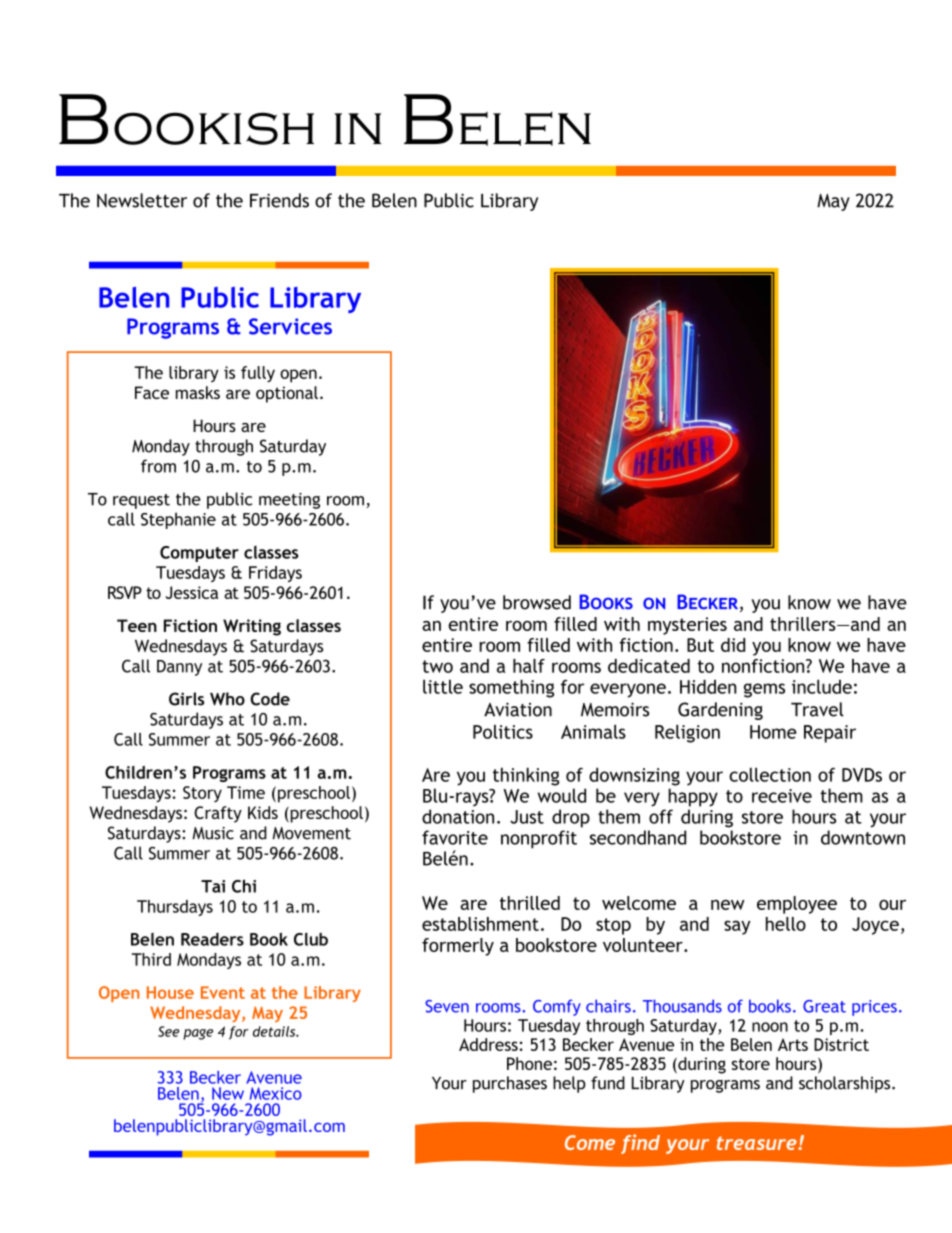 The height and width of the screenshot is (1233, 952). I want to click on gems, so click(764, 690).
